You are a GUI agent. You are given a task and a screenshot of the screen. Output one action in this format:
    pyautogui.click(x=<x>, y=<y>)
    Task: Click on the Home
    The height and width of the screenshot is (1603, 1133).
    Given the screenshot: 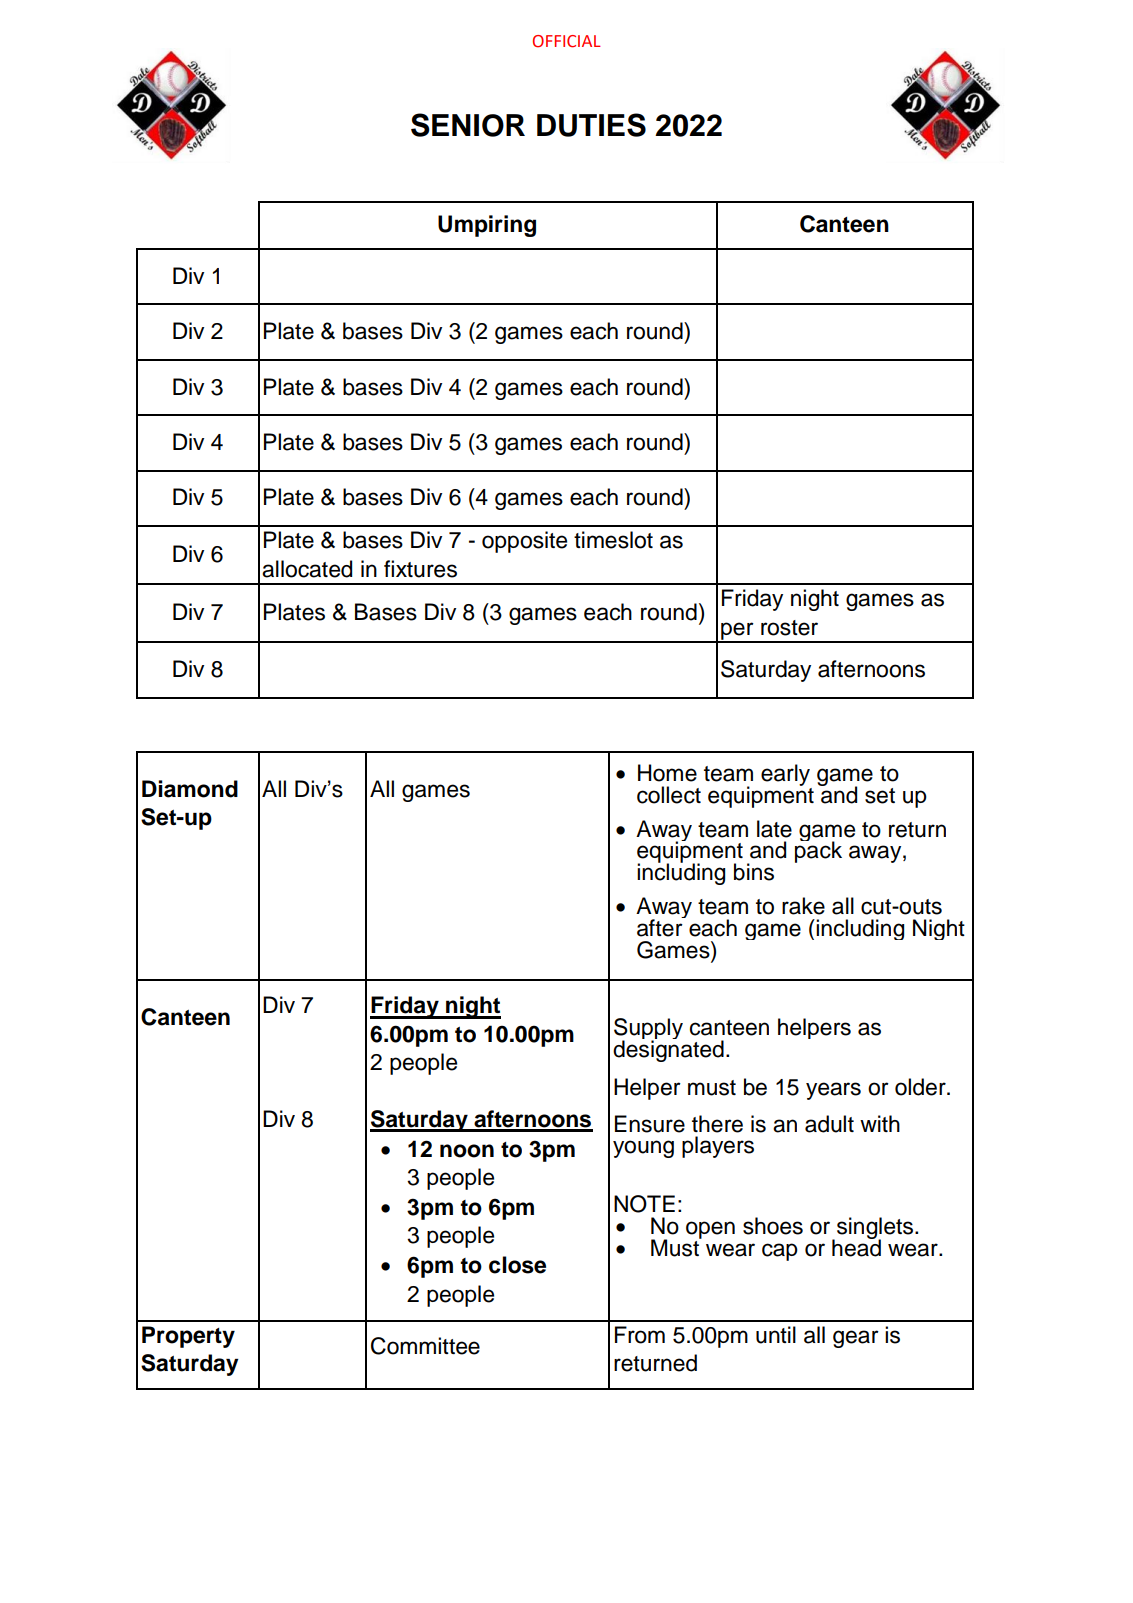 What is the action you would take?
    pyautogui.click(x=667, y=773)
